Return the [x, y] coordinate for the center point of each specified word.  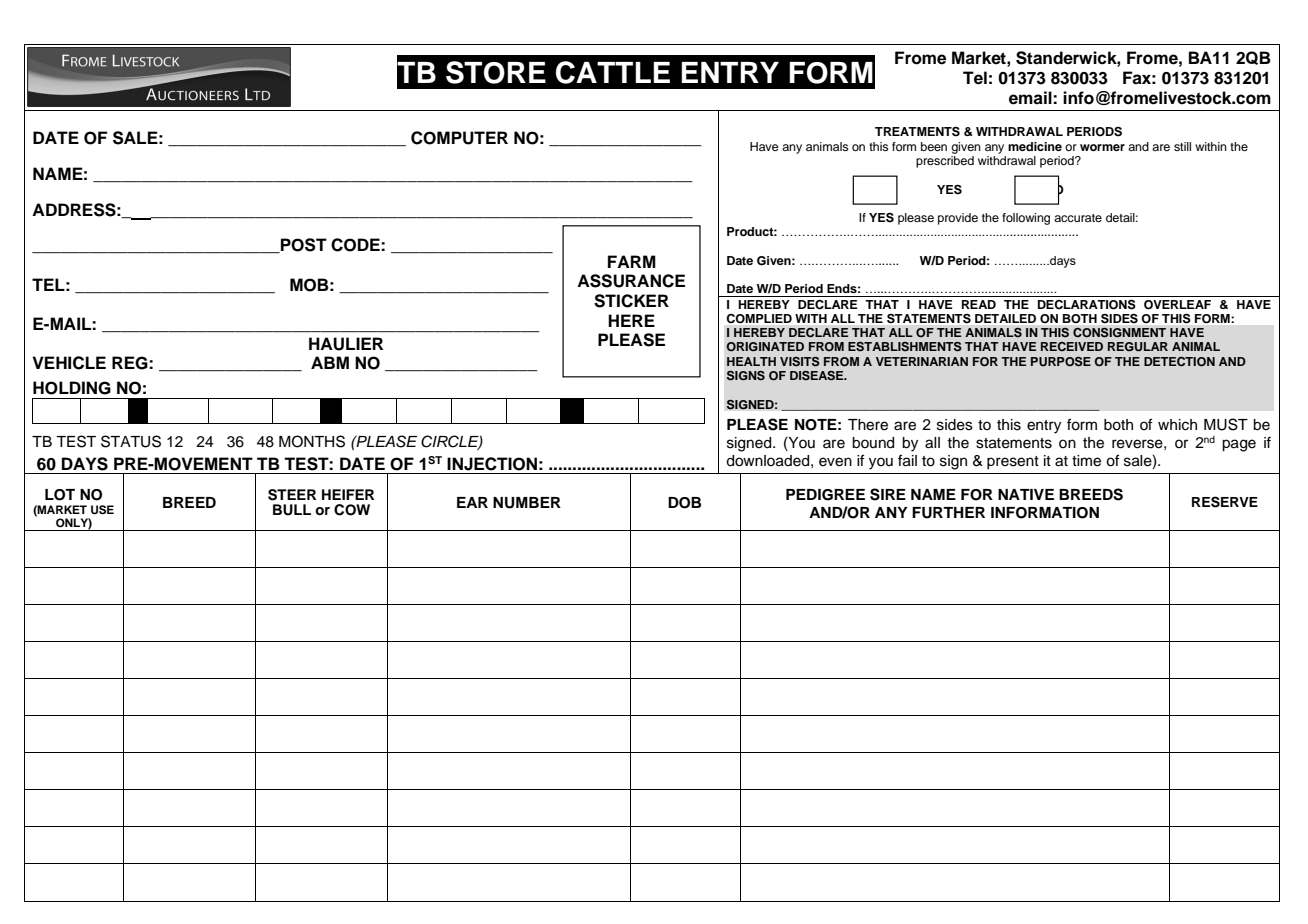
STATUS [131, 441]
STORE [496, 72]
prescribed [945, 162]
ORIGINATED [765, 346]
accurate [1078, 218]
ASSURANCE [631, 281]
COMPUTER [459, 138]
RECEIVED [1072, 346]
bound [873, 443]
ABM [330, 362]
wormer [1102, 147]
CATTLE [613, 72]
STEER [292, 495]
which [1177, 425]
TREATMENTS [917, 132]
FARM [632, 261]
